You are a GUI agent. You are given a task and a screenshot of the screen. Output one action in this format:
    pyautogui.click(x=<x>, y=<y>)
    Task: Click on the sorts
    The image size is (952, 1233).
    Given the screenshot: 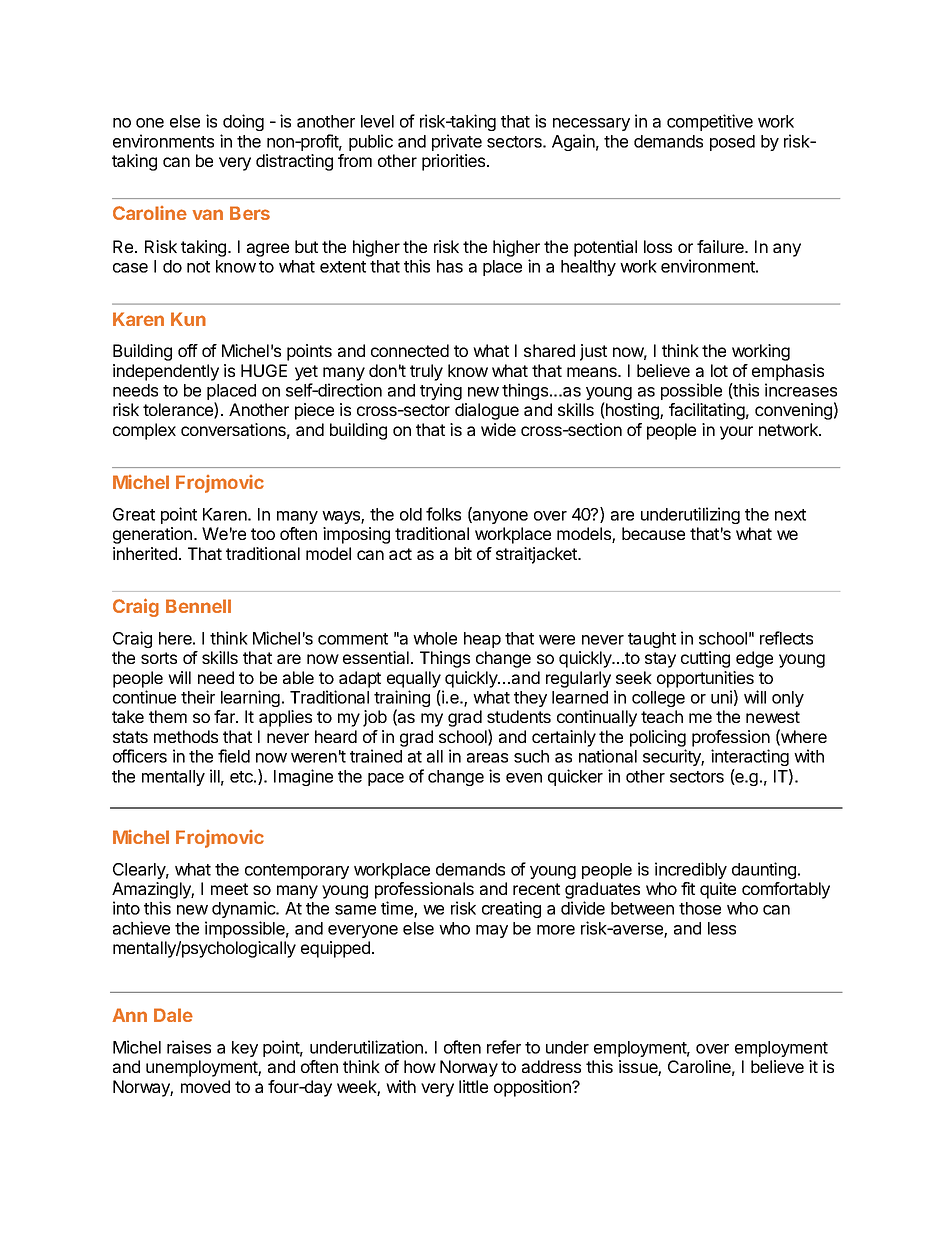 What is the action you would take?
    pyautogui.click(x=159, y=658)
